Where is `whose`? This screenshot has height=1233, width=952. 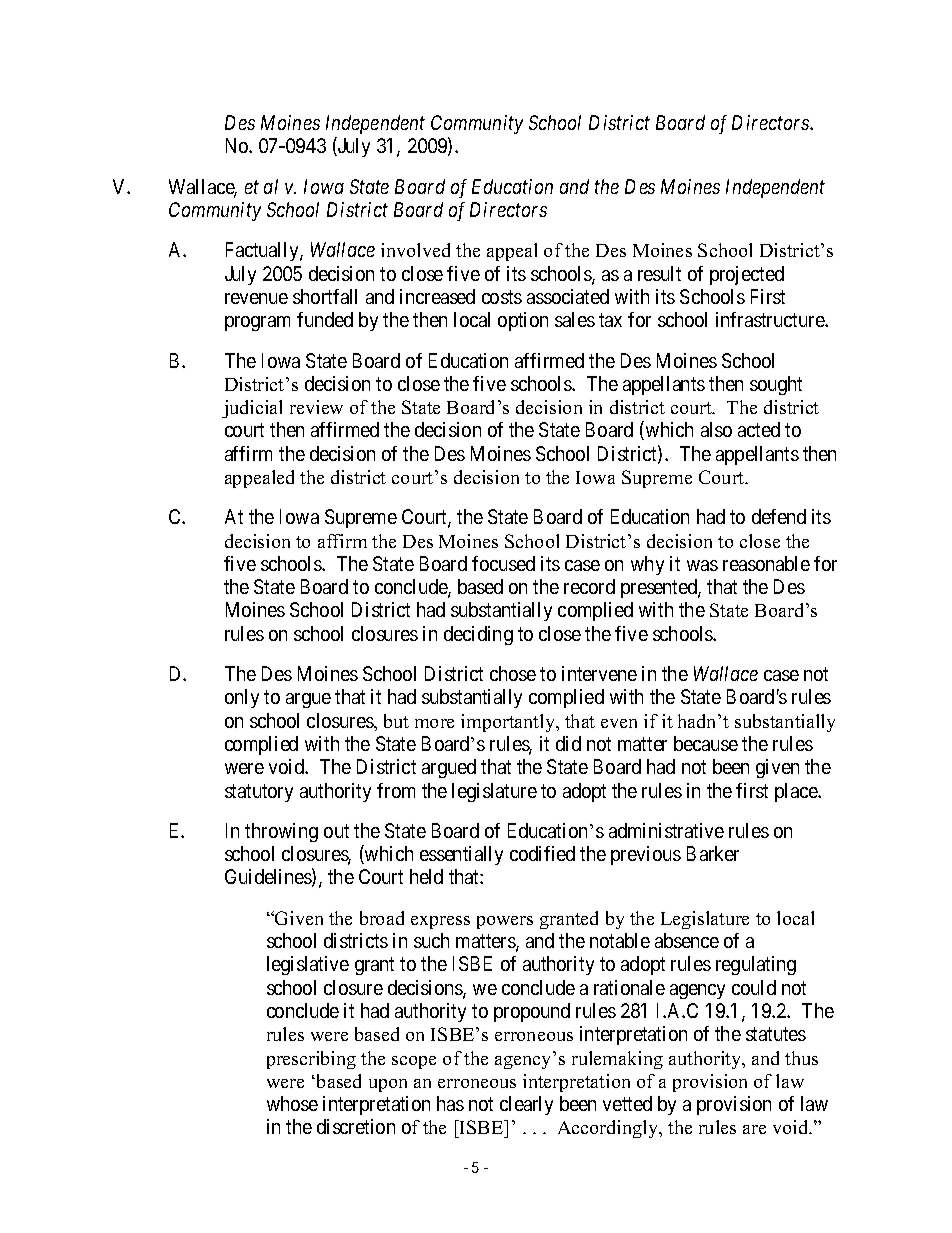 whose is located at coordinates (292, 1103).
